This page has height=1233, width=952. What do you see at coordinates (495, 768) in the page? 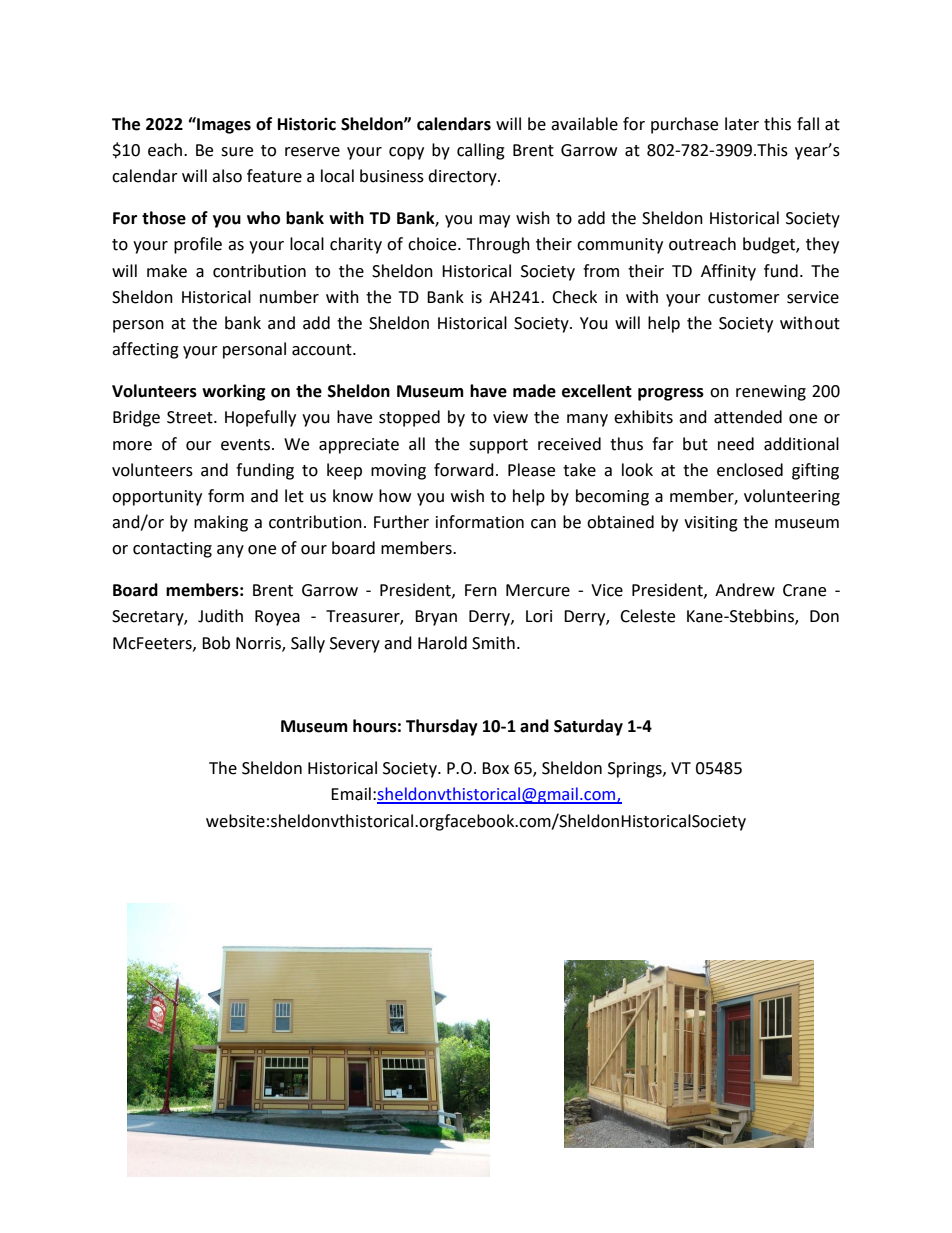
I see `Box` at bounding box center [495, 768].
